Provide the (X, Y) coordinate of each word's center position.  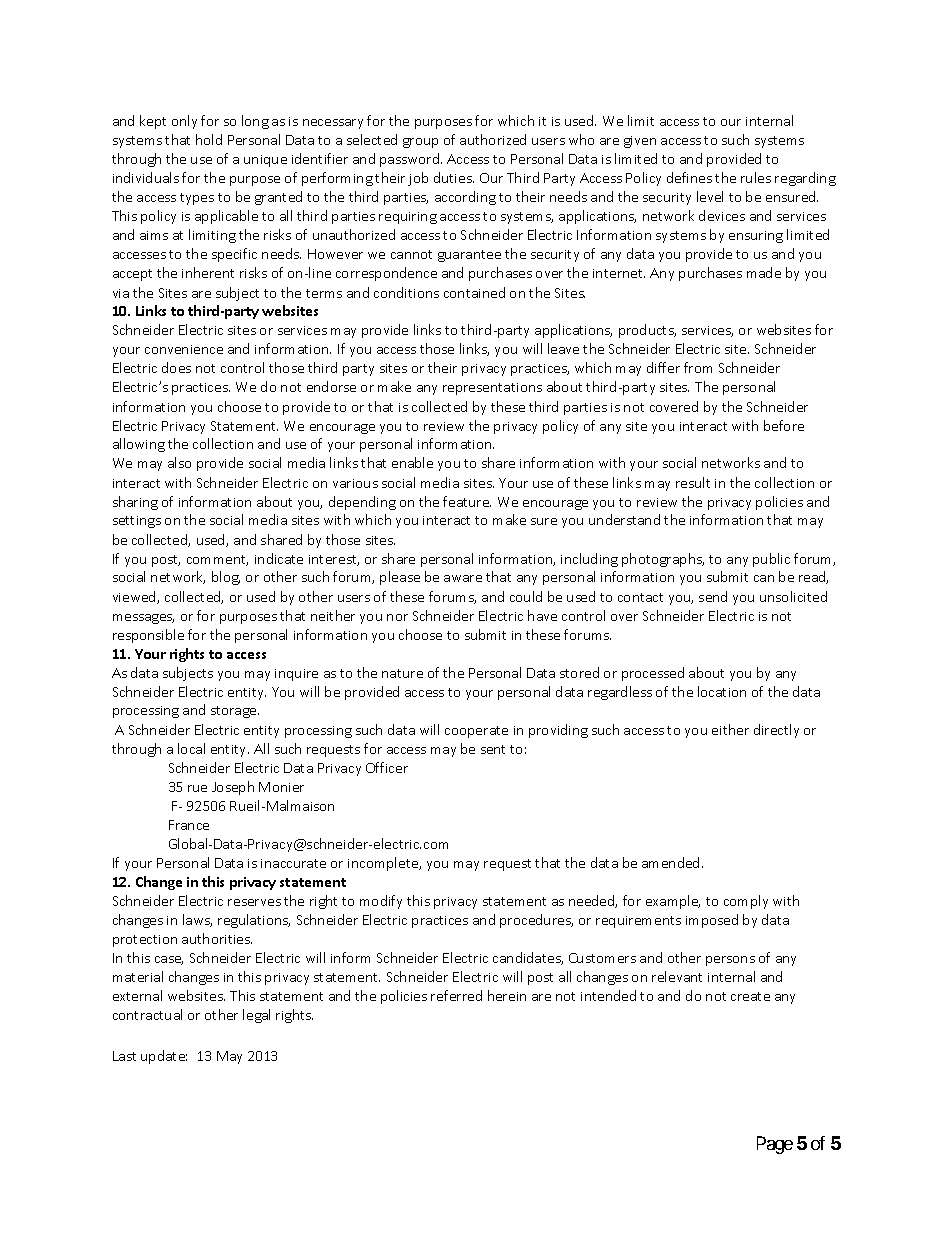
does (176, 367)
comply (746, 902)
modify (381, 902)
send (713, 596)
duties (454, 177)
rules (756, 177)
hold (209, 139)
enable (412, 462)
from (698, 367)
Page (775, 1145)
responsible (148, 636)
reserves (254, 902)
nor (397, 617)
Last (124, 1056)
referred (456, 995)
